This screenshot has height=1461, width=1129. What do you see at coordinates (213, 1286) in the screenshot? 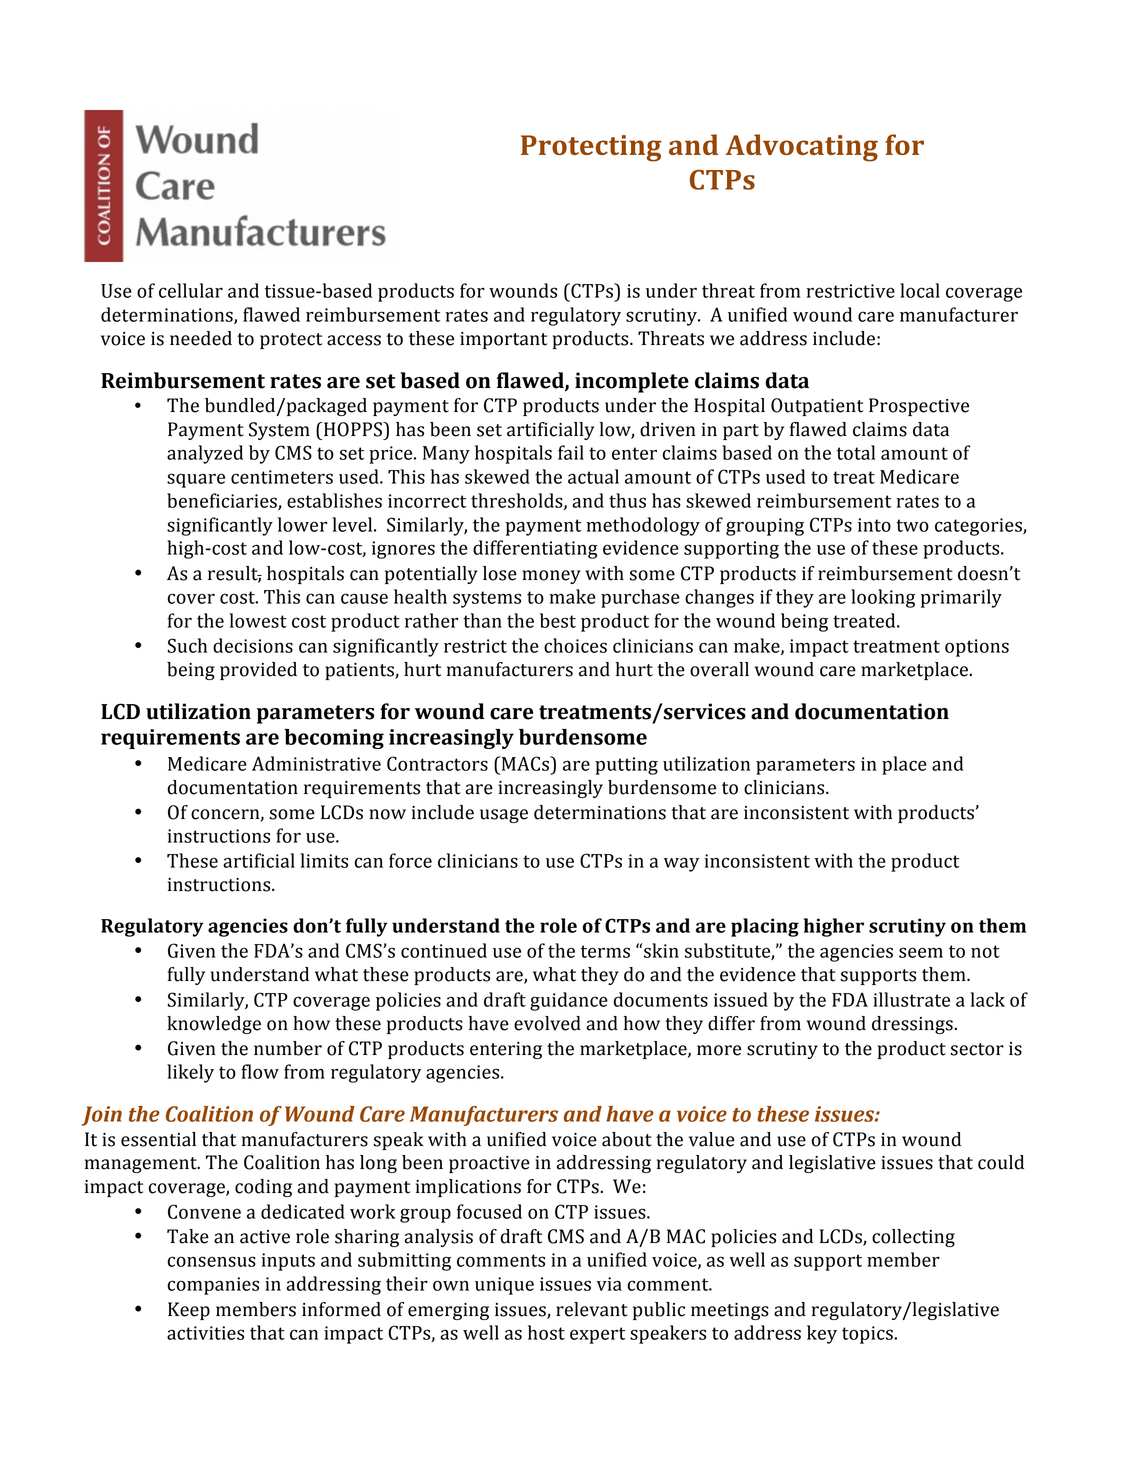
I see `companies` at bounding box center [213, 1286].
